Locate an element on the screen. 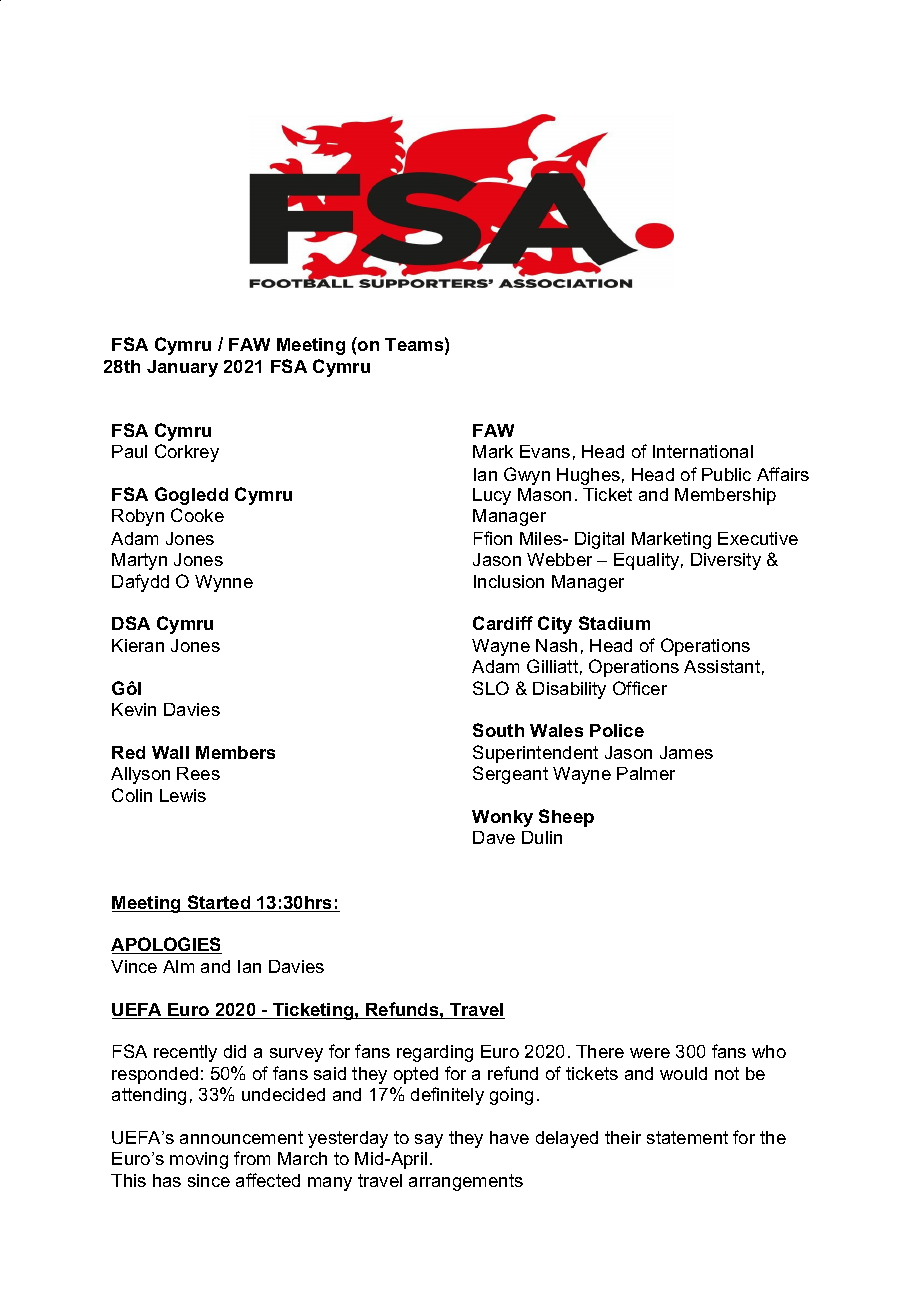  Sergeant is located at coordinates (510, 775).
